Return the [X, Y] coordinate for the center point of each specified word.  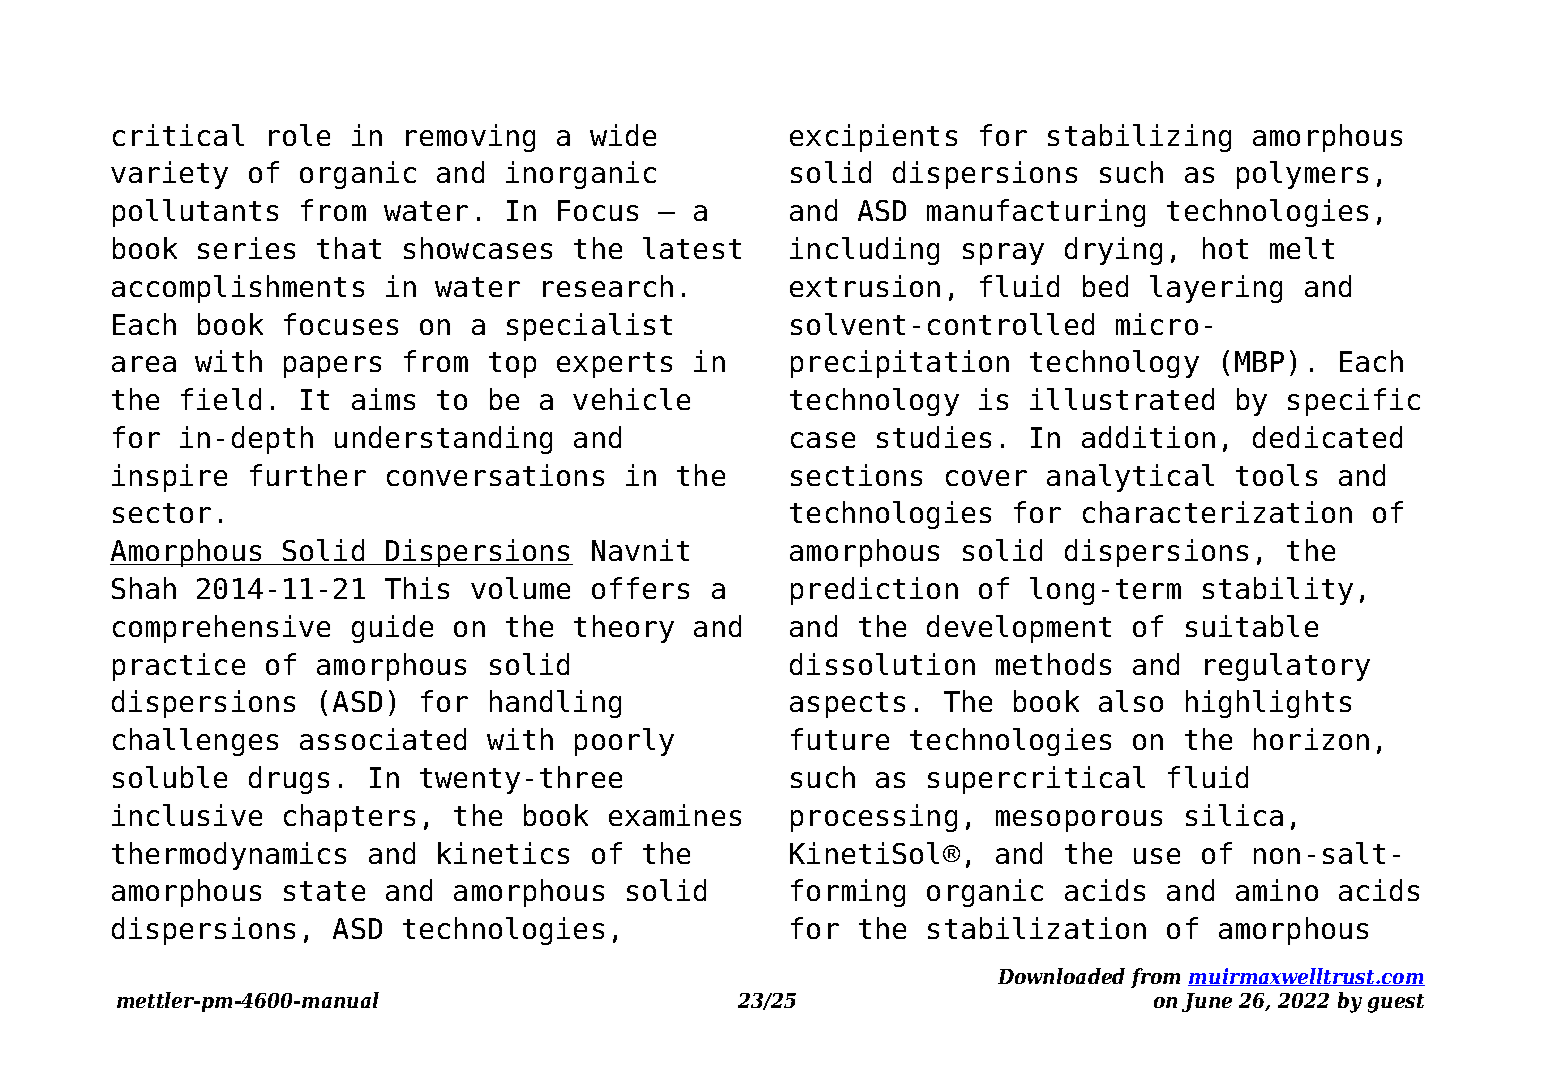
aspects [847, 705]
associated [383, 739]
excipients [873, 138]
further [308, 475]
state [324, 891]
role [299, 135]
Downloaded [1061, 976]
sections [856, 475]
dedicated [1327, 437]
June [1207, 1002]
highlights [1268, 704]
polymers [1302, 175]
